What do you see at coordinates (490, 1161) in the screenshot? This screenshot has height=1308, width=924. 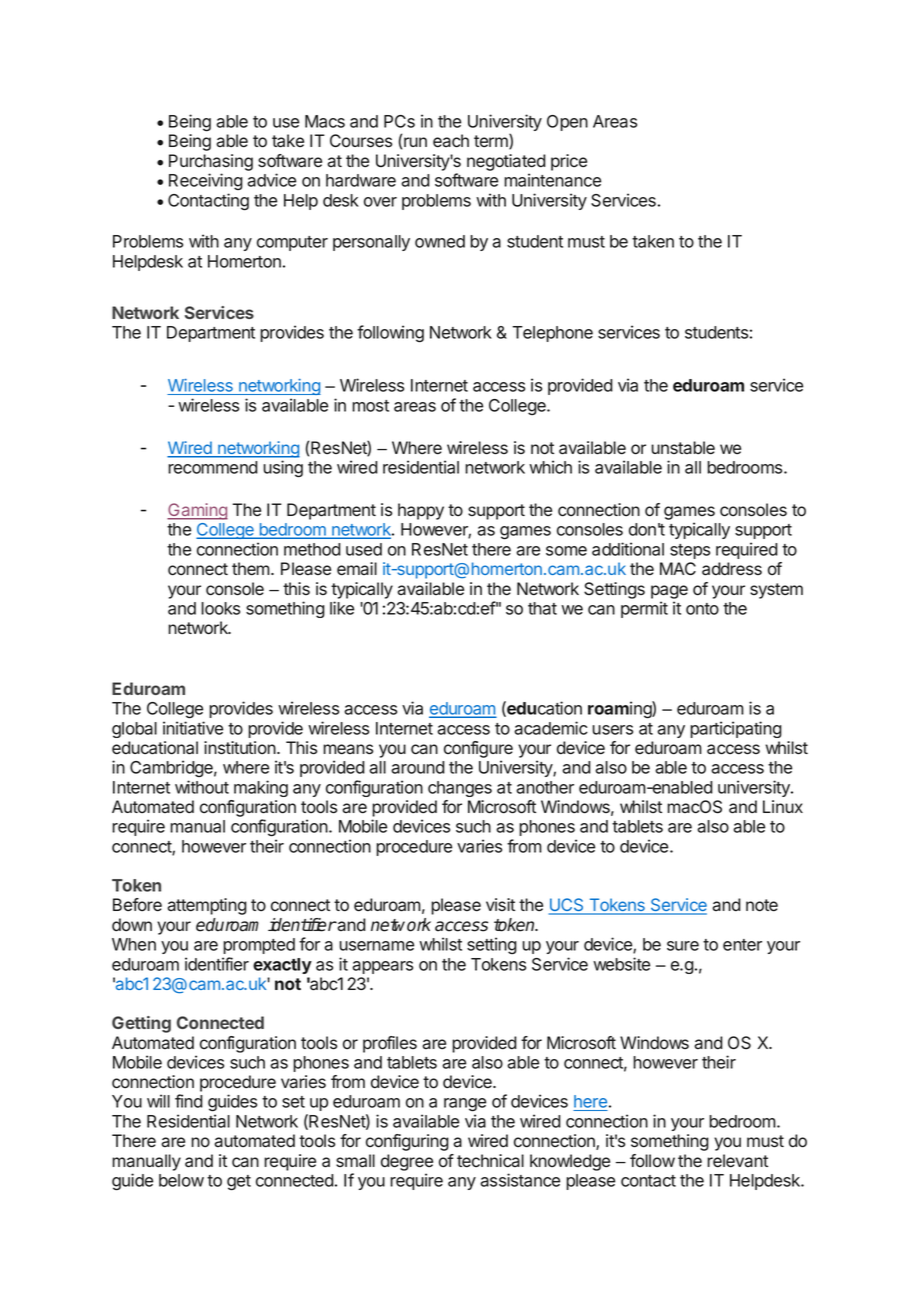 I see `technical` at bounding box center [490, 1161].
